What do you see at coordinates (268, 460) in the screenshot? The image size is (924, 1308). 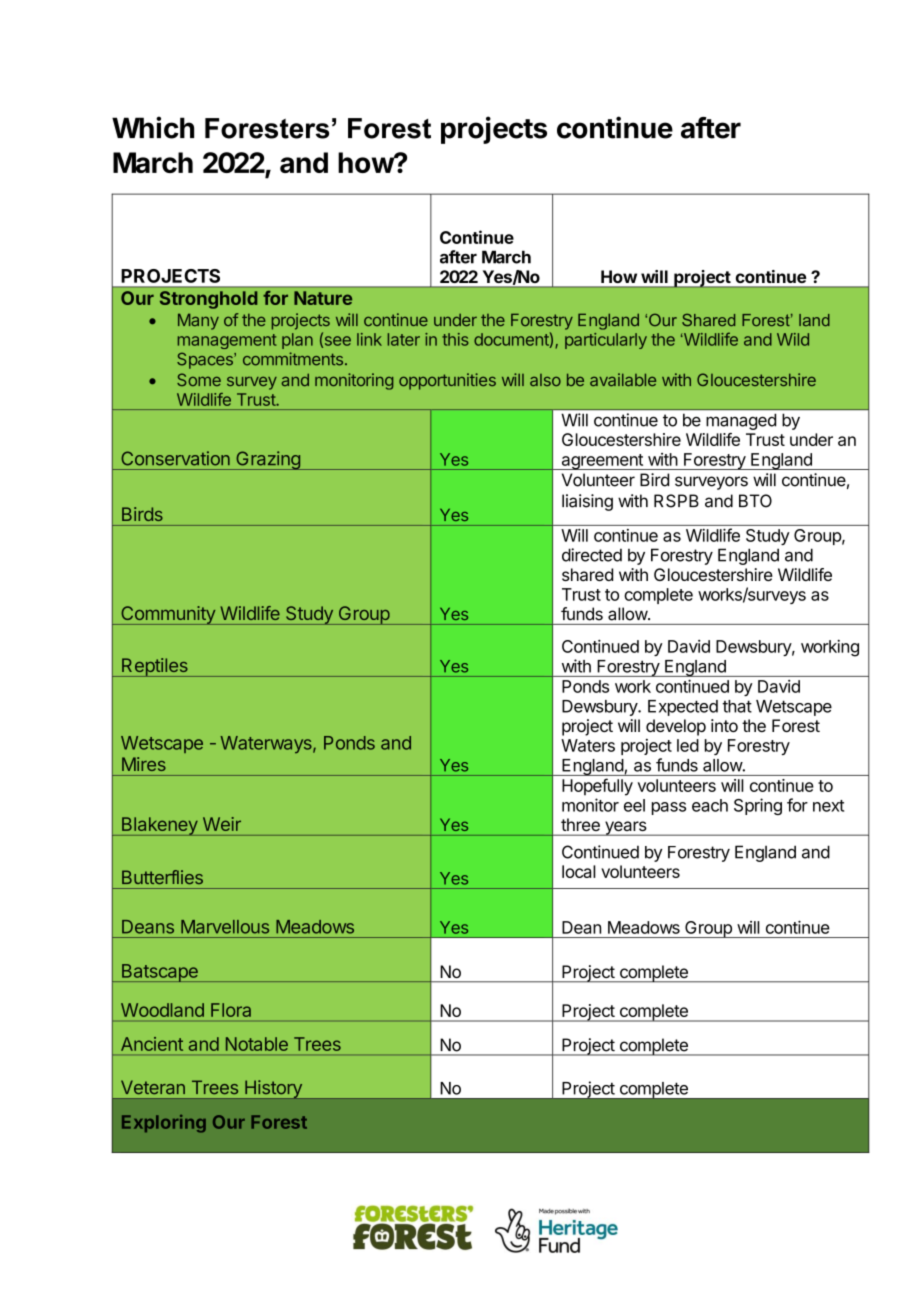 I see `Grazing` at bounding box center [268, 460].
